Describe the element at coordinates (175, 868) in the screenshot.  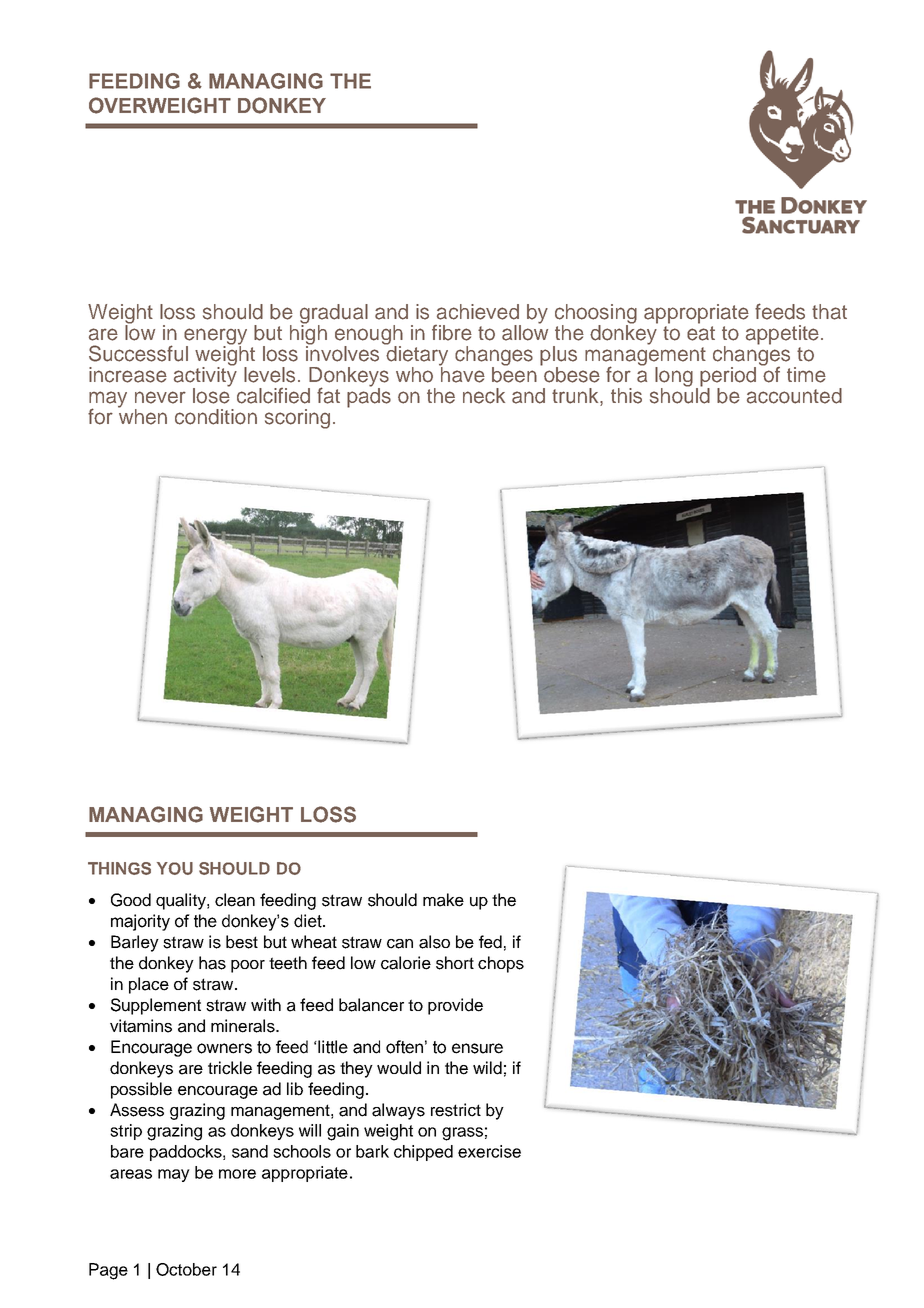
I see `YOU` at that location.
